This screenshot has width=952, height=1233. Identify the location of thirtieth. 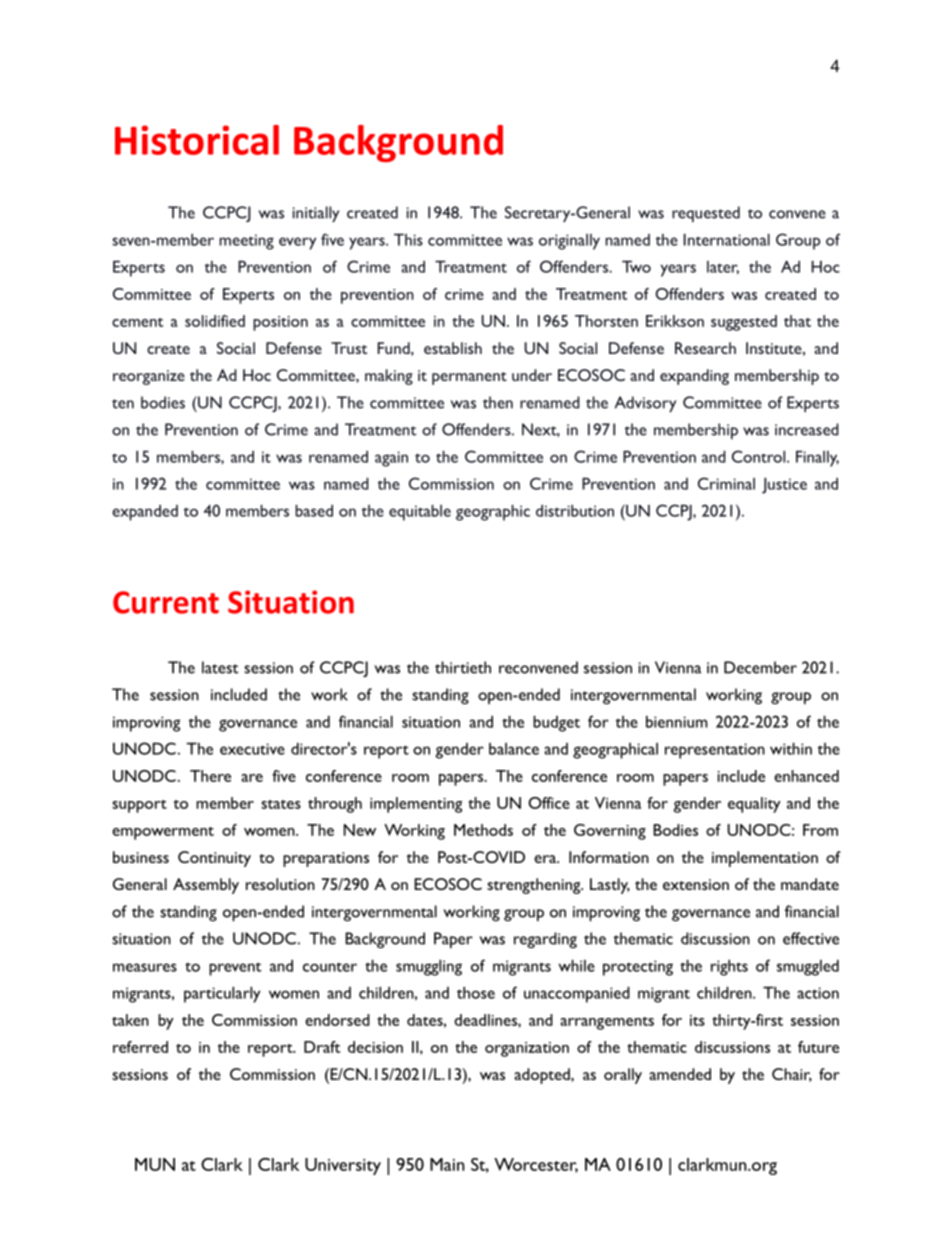
(463, 667).
